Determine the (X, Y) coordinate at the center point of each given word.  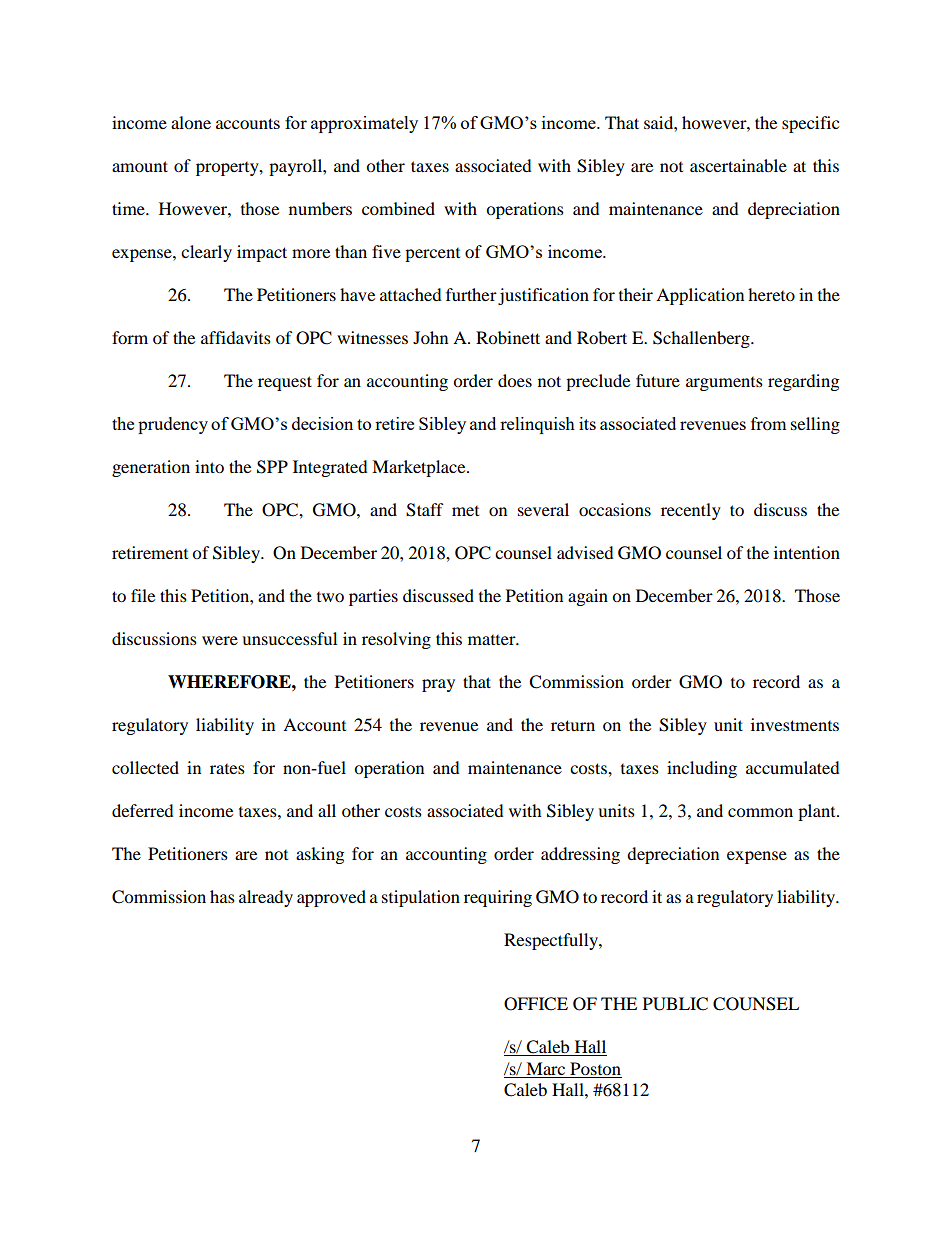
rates (227, 769)
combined (398, 208)
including (702, 769)
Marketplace (420, 468)
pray (438, 685)
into (209, 466)
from (768, 423)
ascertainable (738, 165)
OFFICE (536, 1004)
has (222, 896)
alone (191, 122)
